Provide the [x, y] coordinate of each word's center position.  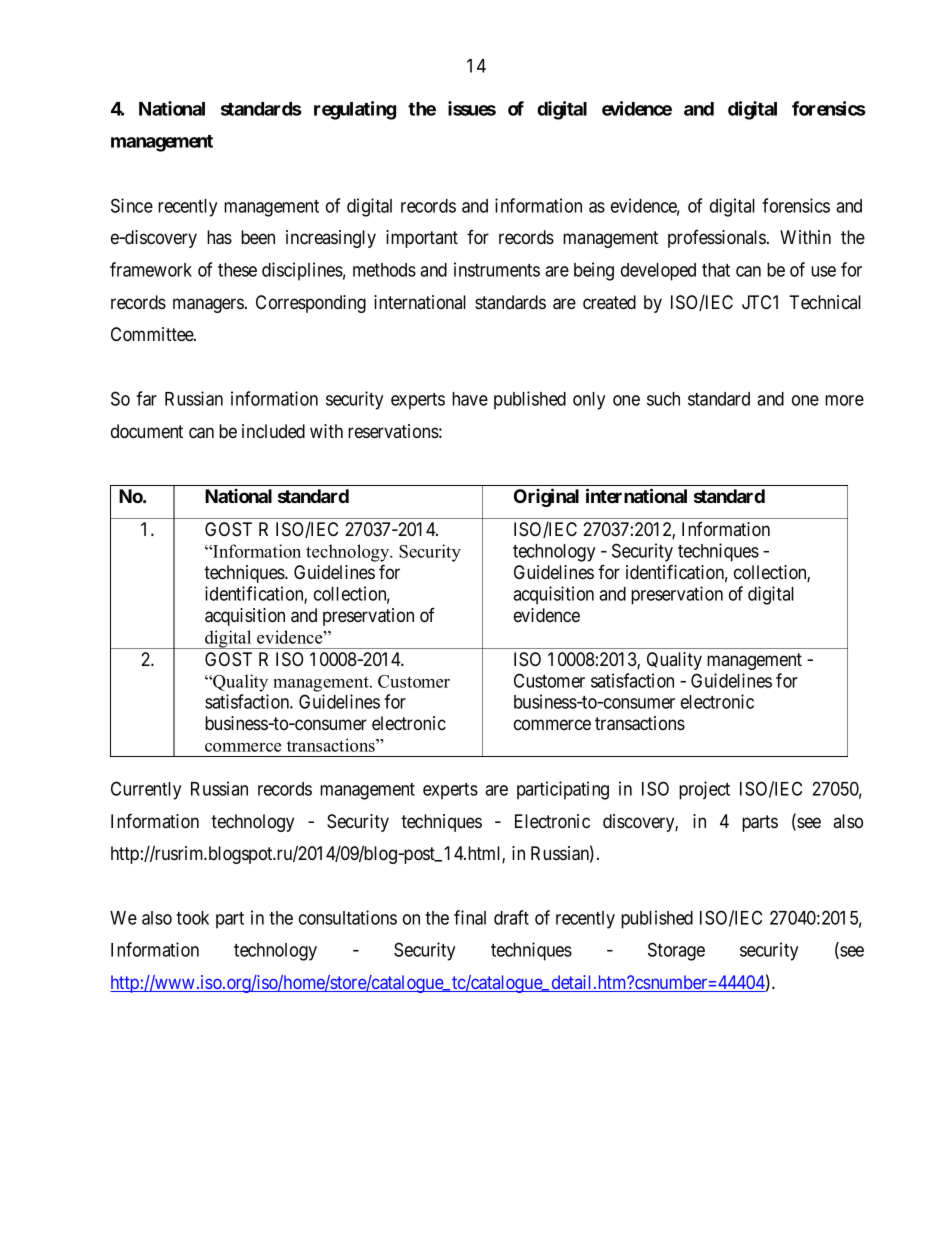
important [422, 239]
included [273, 431]
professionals [717, 239]
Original [546, 497]
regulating [355, 110]
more [844, 400]
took [192, 918]
